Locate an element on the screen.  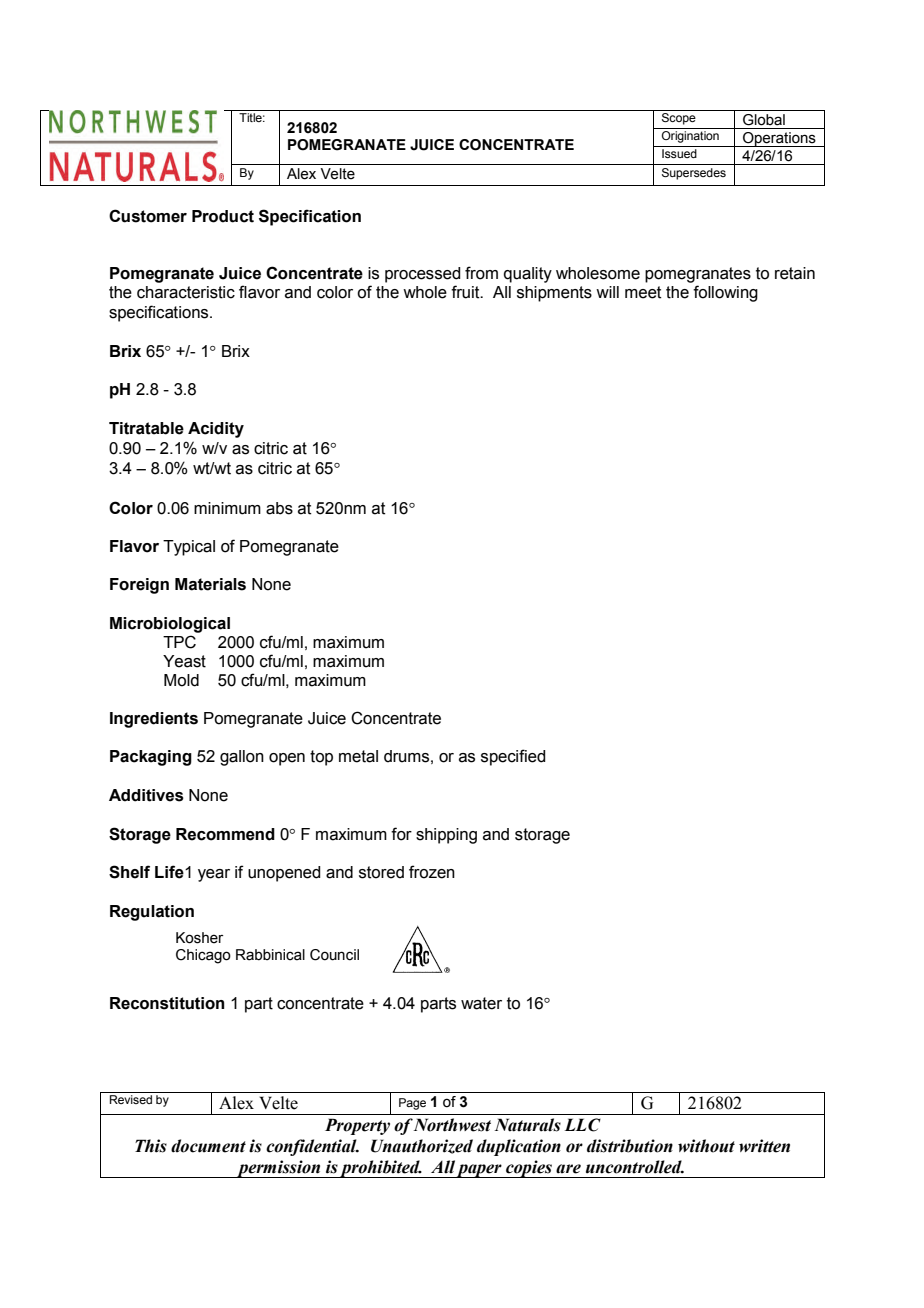
from is located at coordinates (481, 273).
